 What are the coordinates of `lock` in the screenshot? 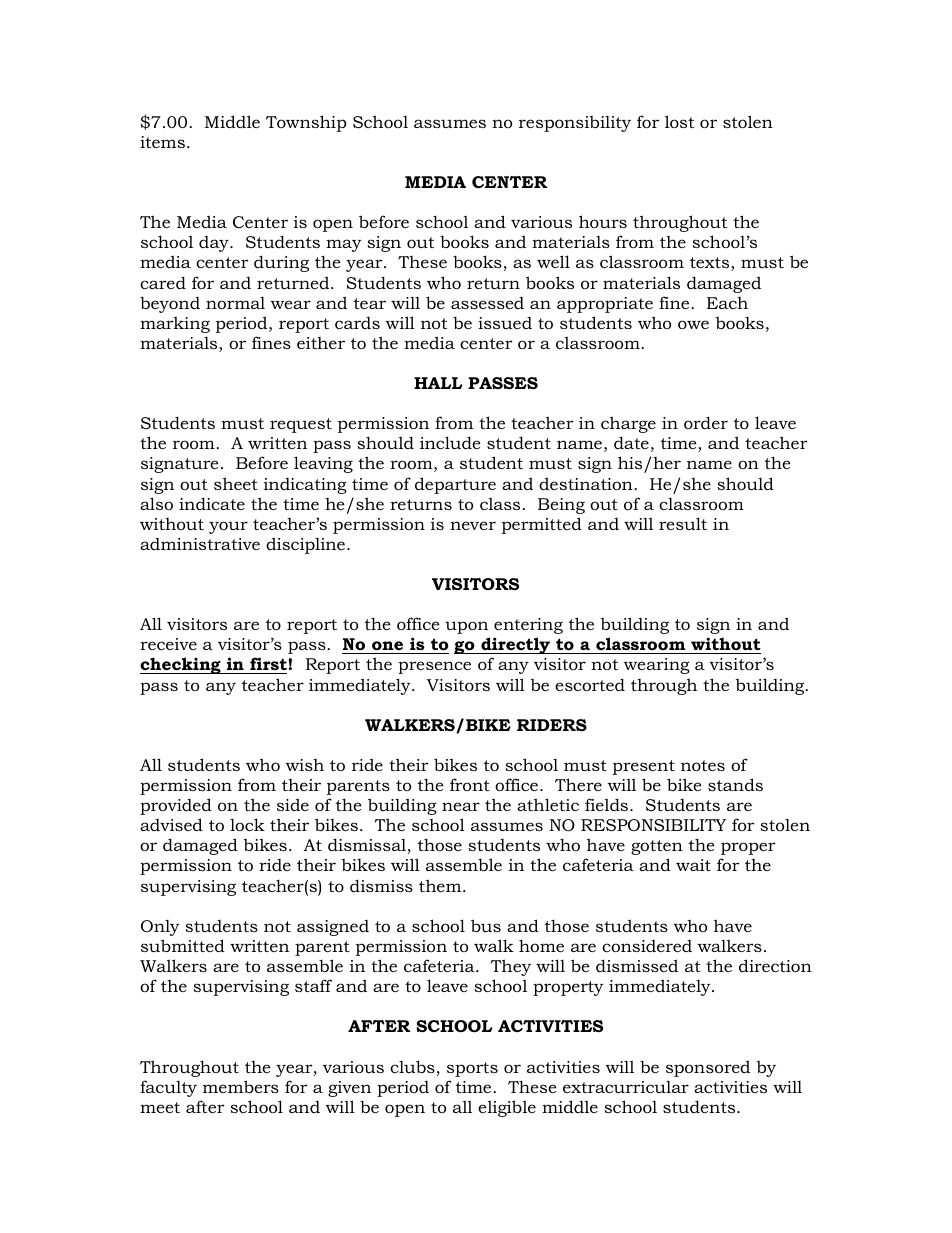 It's located at (247, 824).
